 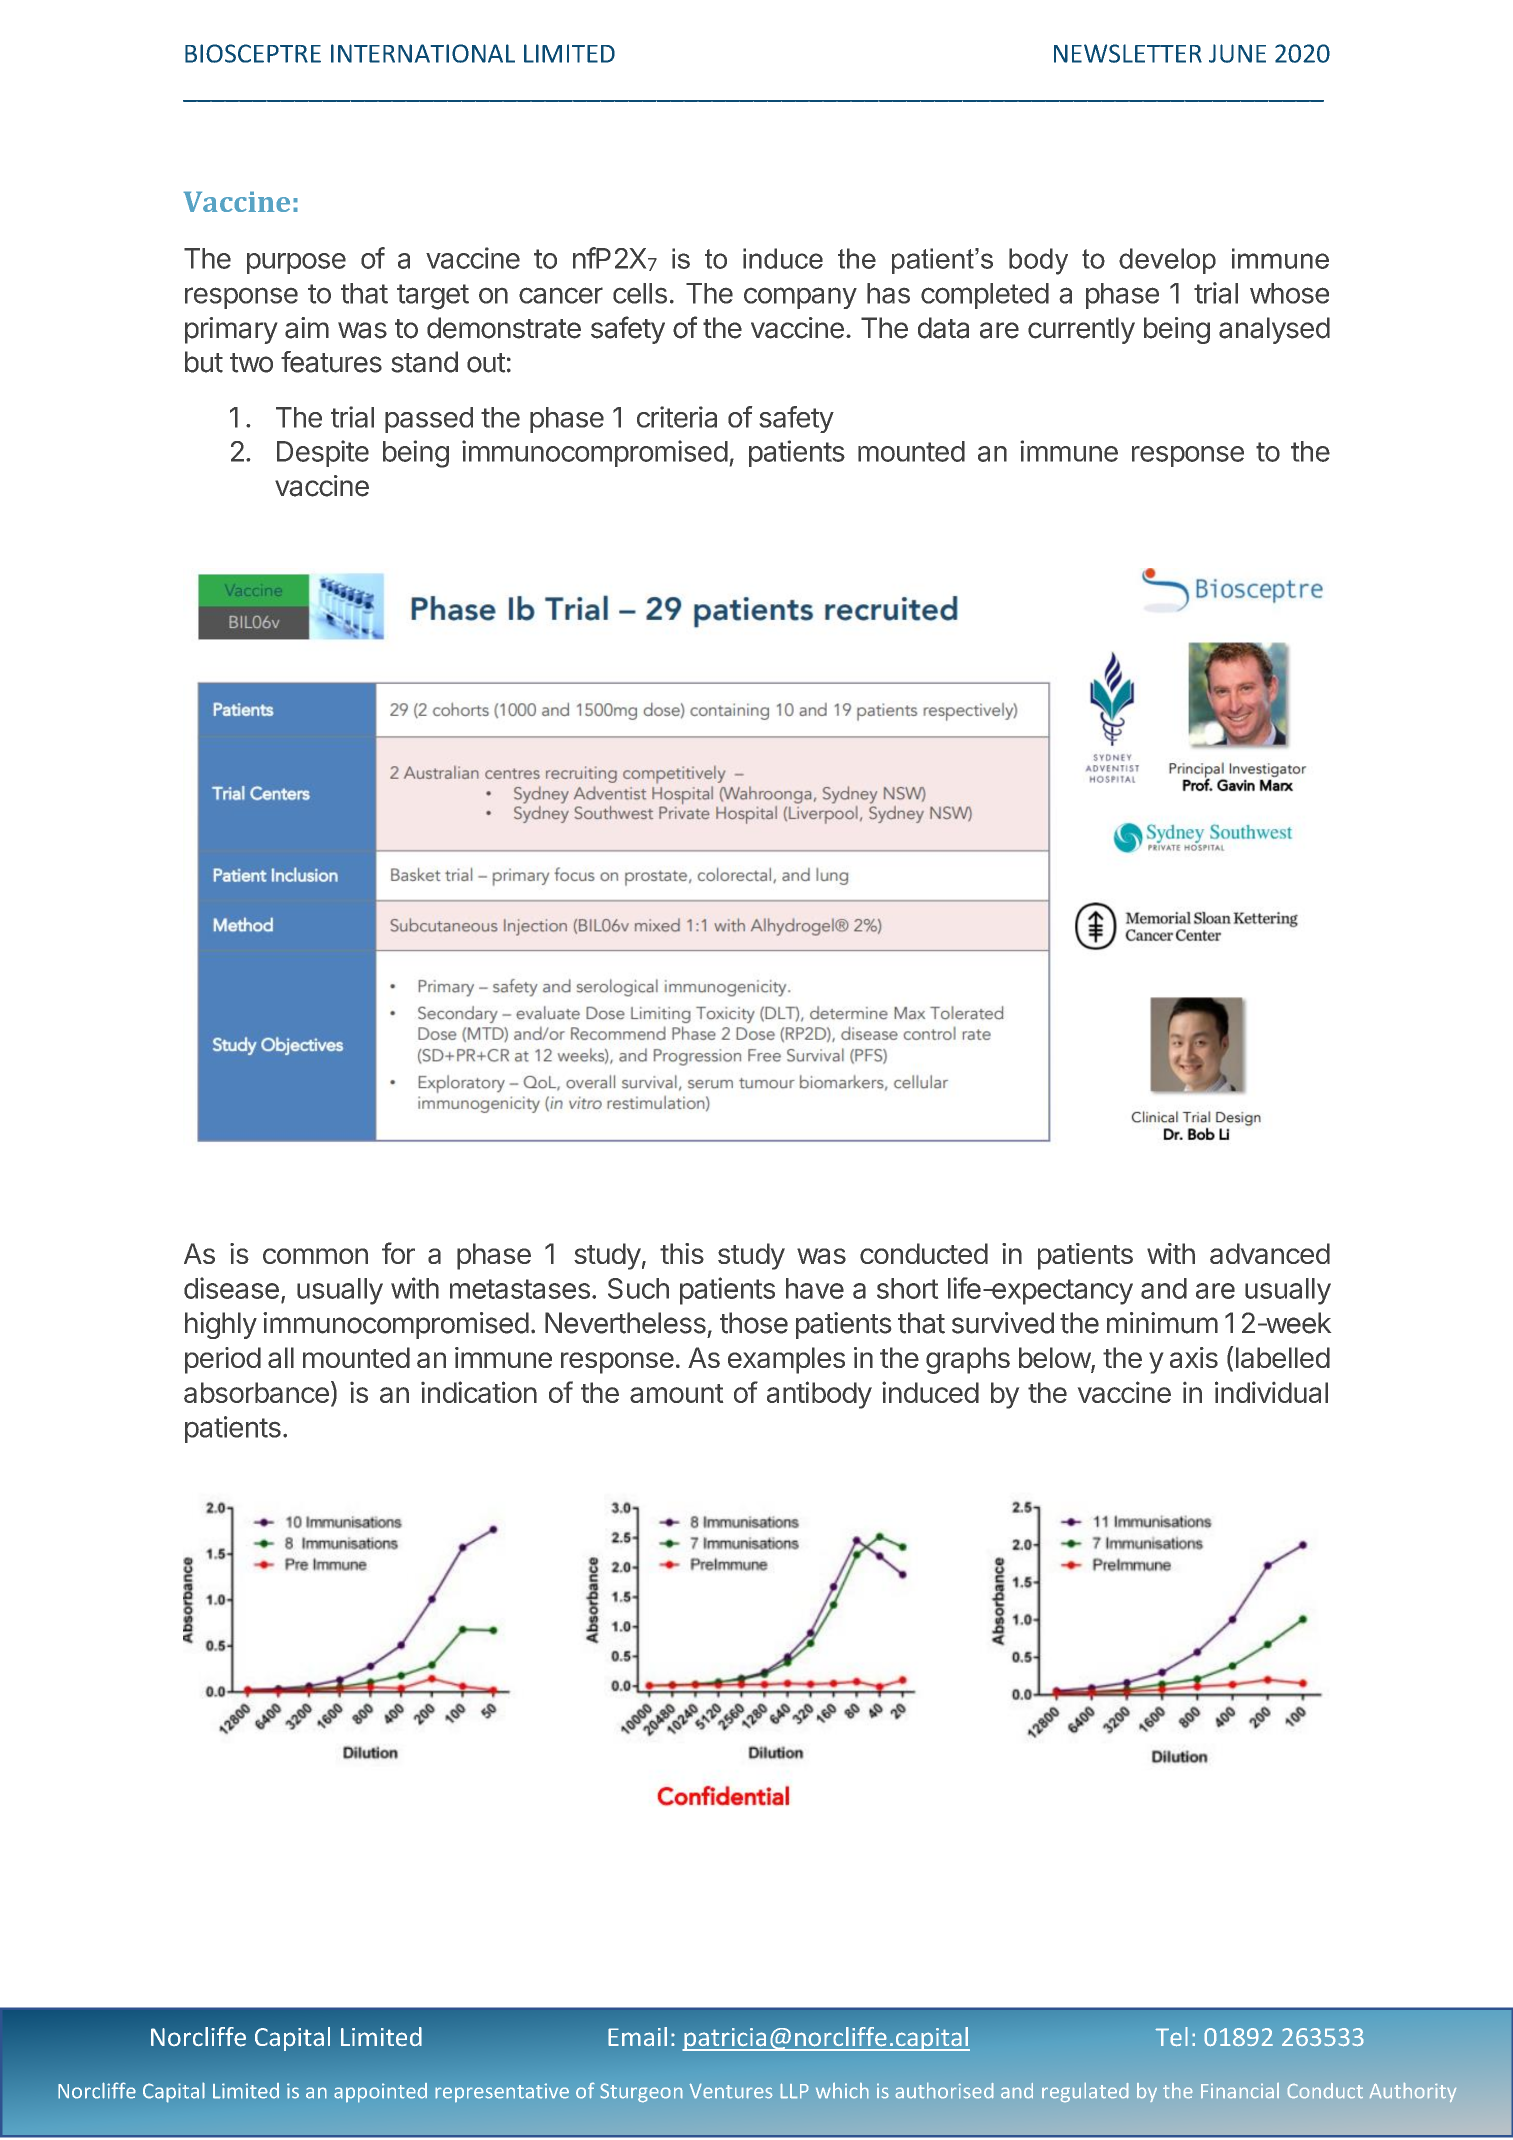 What do you see at coordinates (677, 417) in the document?
I see `criteria` at bounding box center [677, 417].
